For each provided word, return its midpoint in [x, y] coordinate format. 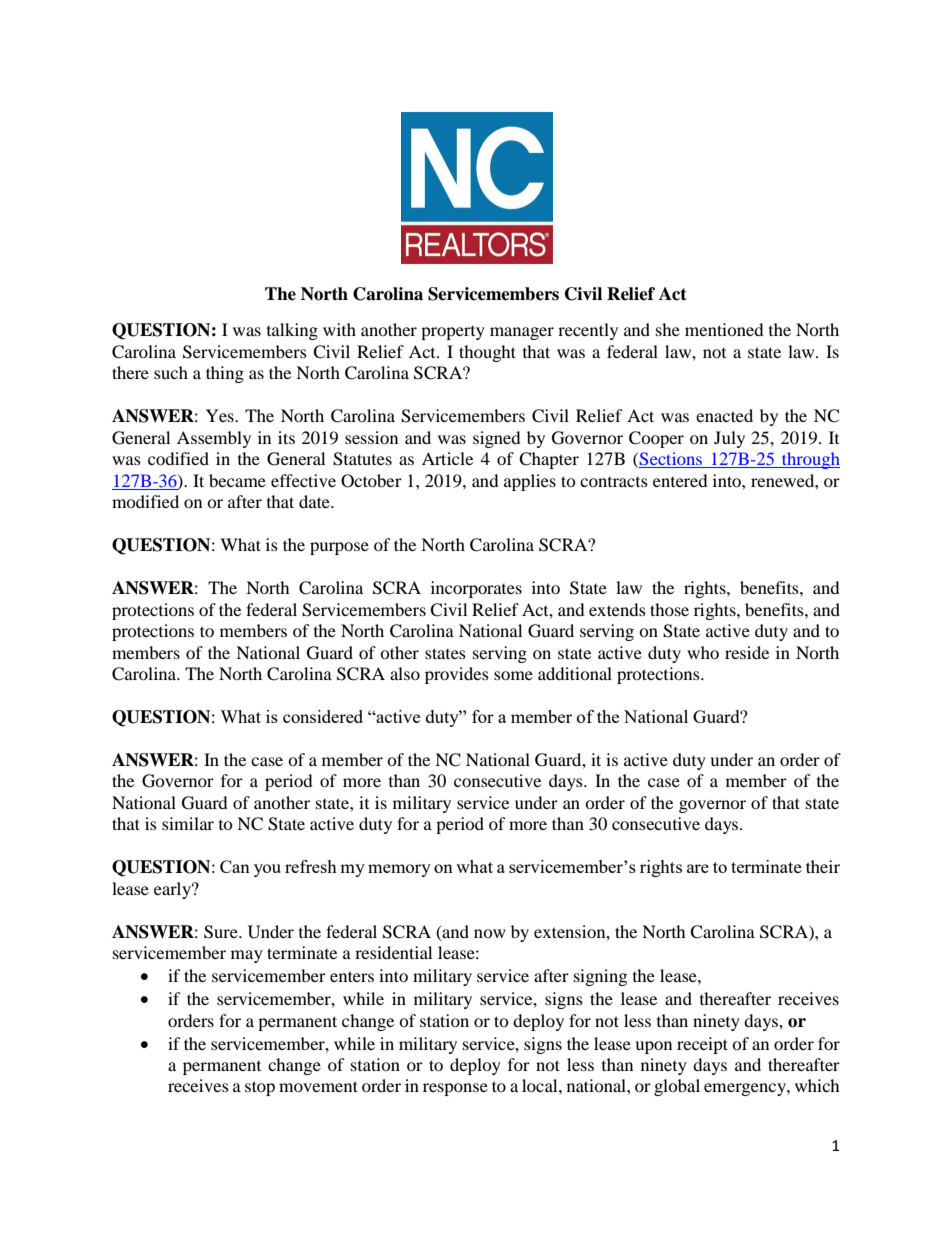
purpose [339, 548]
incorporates [476, 589]
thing [225, 374]
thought [487, 353]
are [698, 868]
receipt [702, 1045]
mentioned [724, 329]
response [455, 1089]
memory [399, 870]
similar [188, 823]
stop [260, 1088]
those [669, 609]
